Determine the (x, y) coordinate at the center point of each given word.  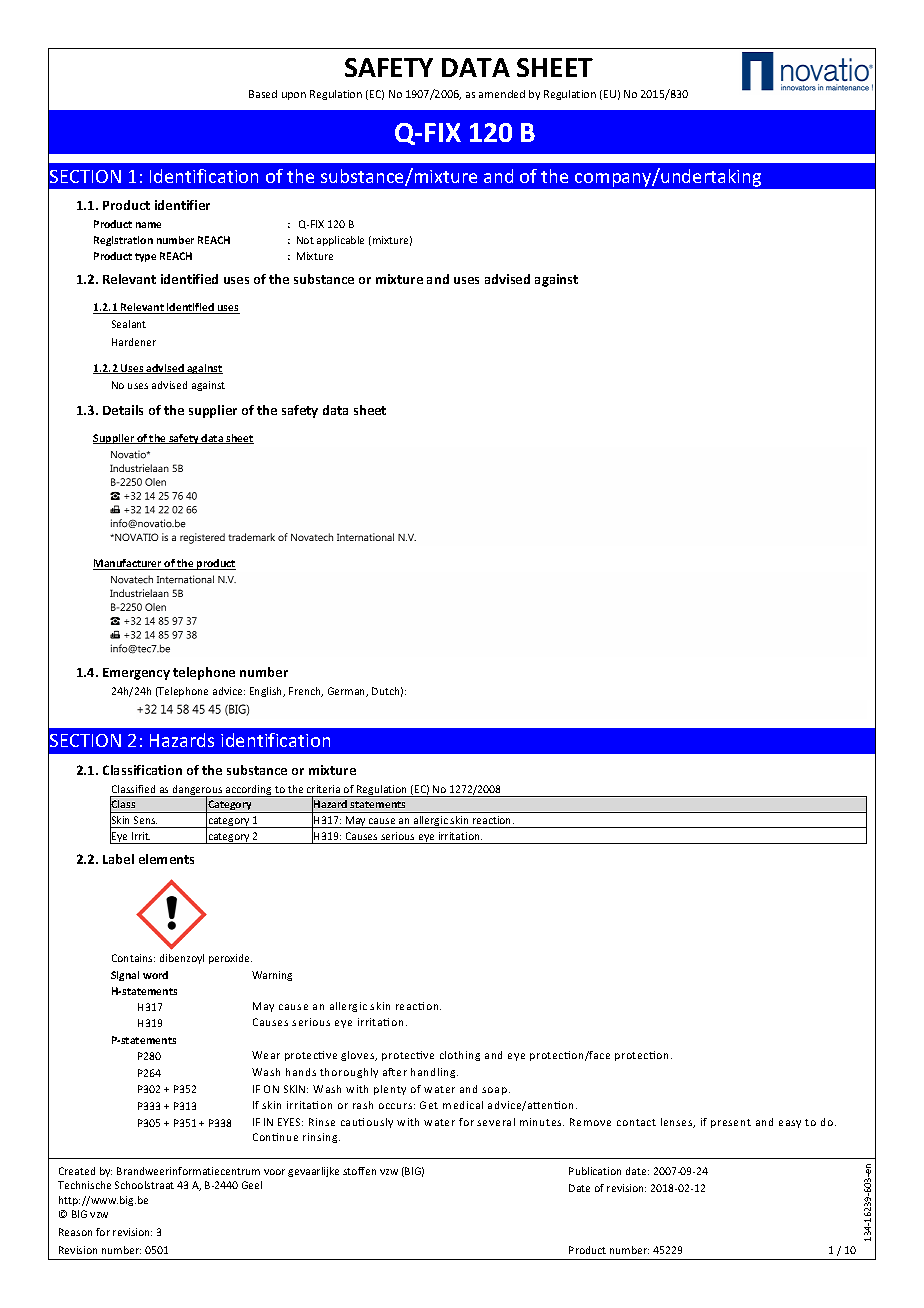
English (267, 692)
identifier (182, 205)
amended (502, 94)
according (249, 791)
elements (166, 859)
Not (305, 240)
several (496, 1122)
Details (123, 410)
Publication (595, 1171)
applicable (340, 241)
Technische (84, 1185)
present (731, 1123)
